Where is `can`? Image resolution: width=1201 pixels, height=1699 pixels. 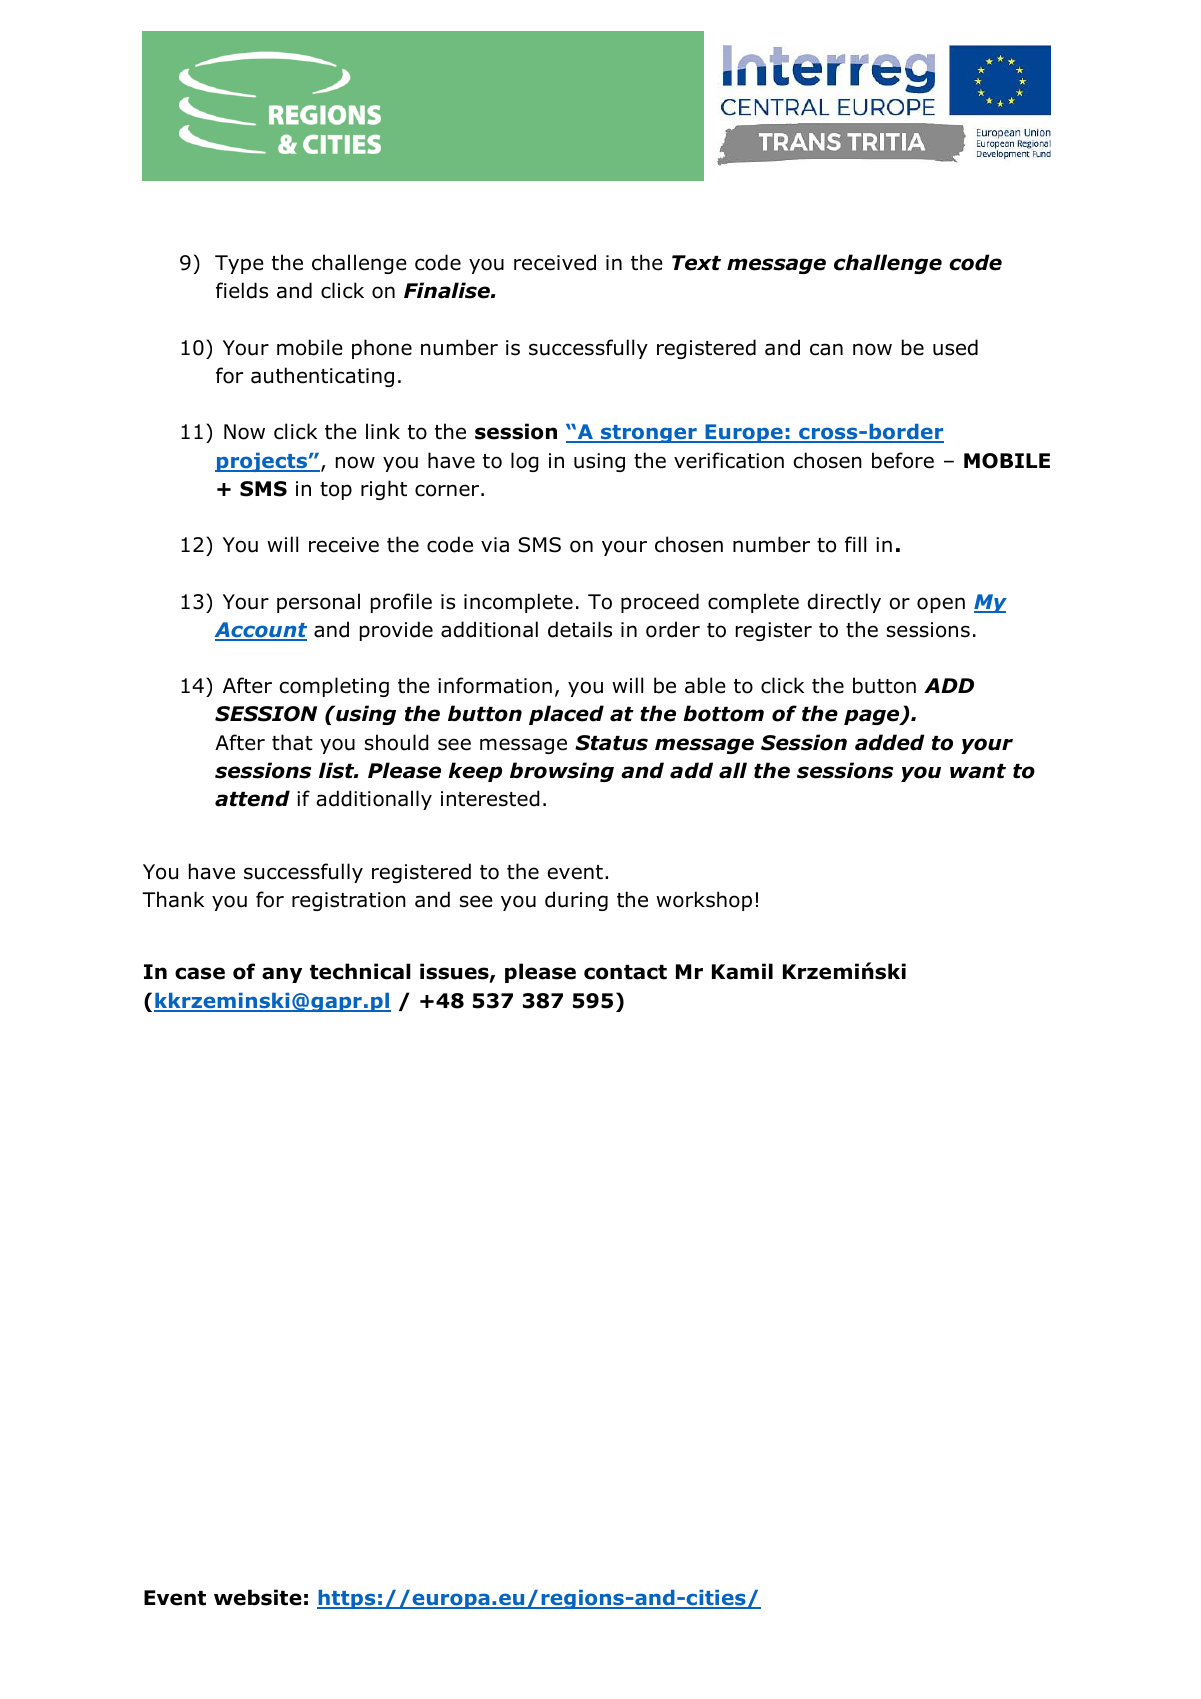 can is located at coordinates (826, 349).
